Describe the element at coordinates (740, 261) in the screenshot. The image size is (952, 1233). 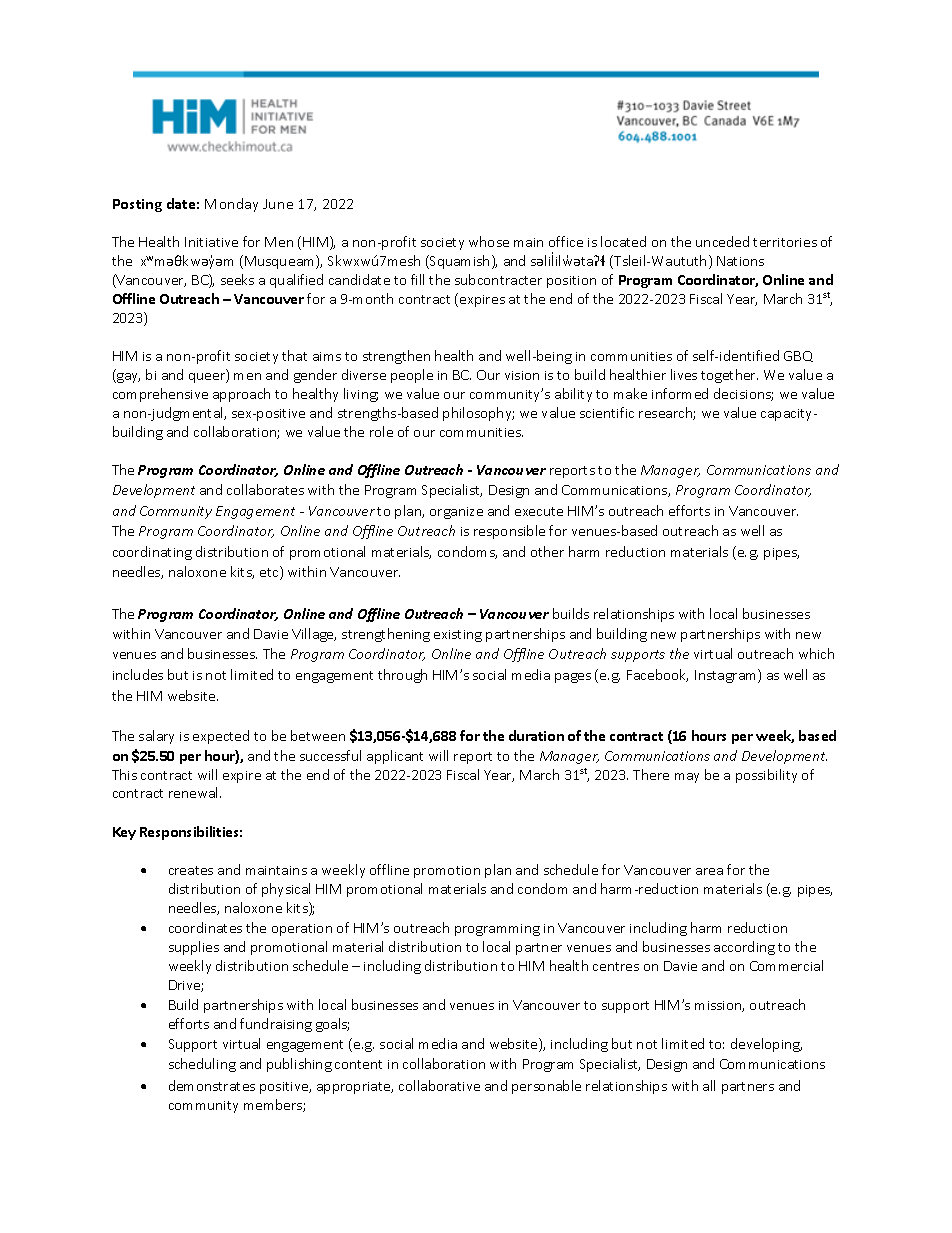
I see `Nations` at that location.
